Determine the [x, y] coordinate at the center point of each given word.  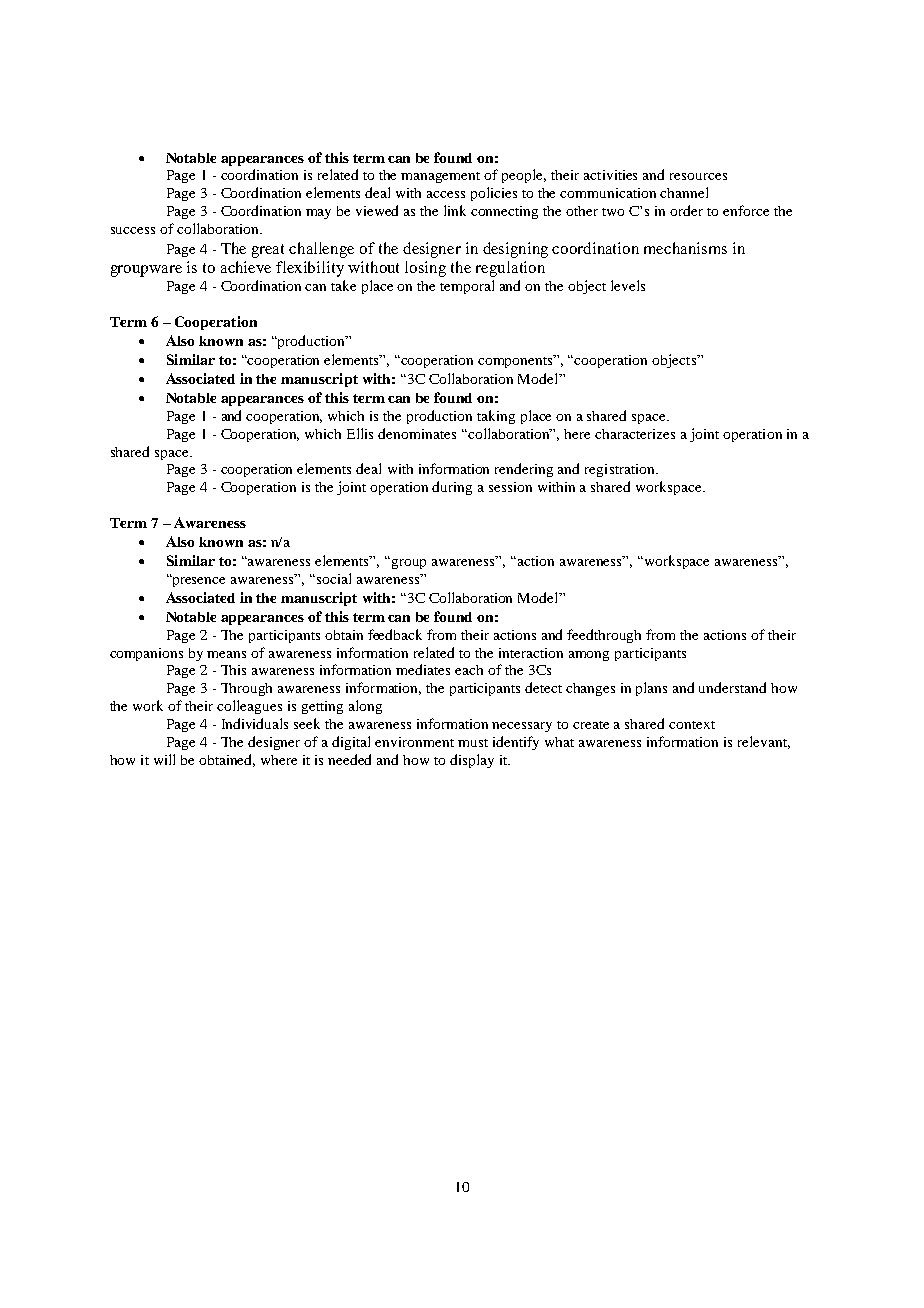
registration [621, 470]
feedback [395, 634]
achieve [246, 267]
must [473, 743]
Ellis [360, 433]
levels [628, 285]
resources [698, 176]
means [226, 654]
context [692, 725]
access [446, 194]
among [589, 656]
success [133, 230]
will [164, 759]
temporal [467, 287]
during [452, 488]
